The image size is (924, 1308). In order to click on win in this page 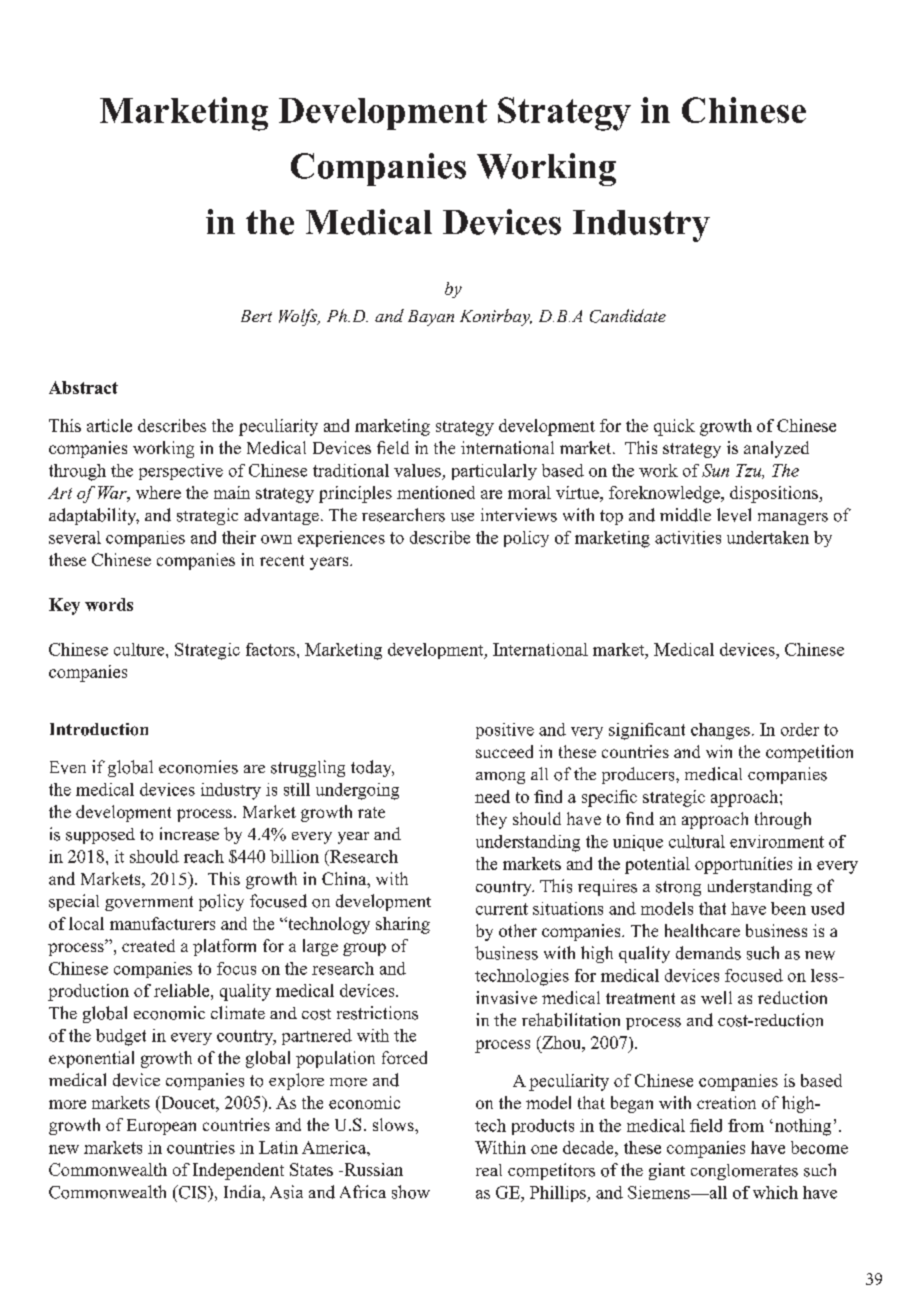, I will do `click(719, 751)`.
